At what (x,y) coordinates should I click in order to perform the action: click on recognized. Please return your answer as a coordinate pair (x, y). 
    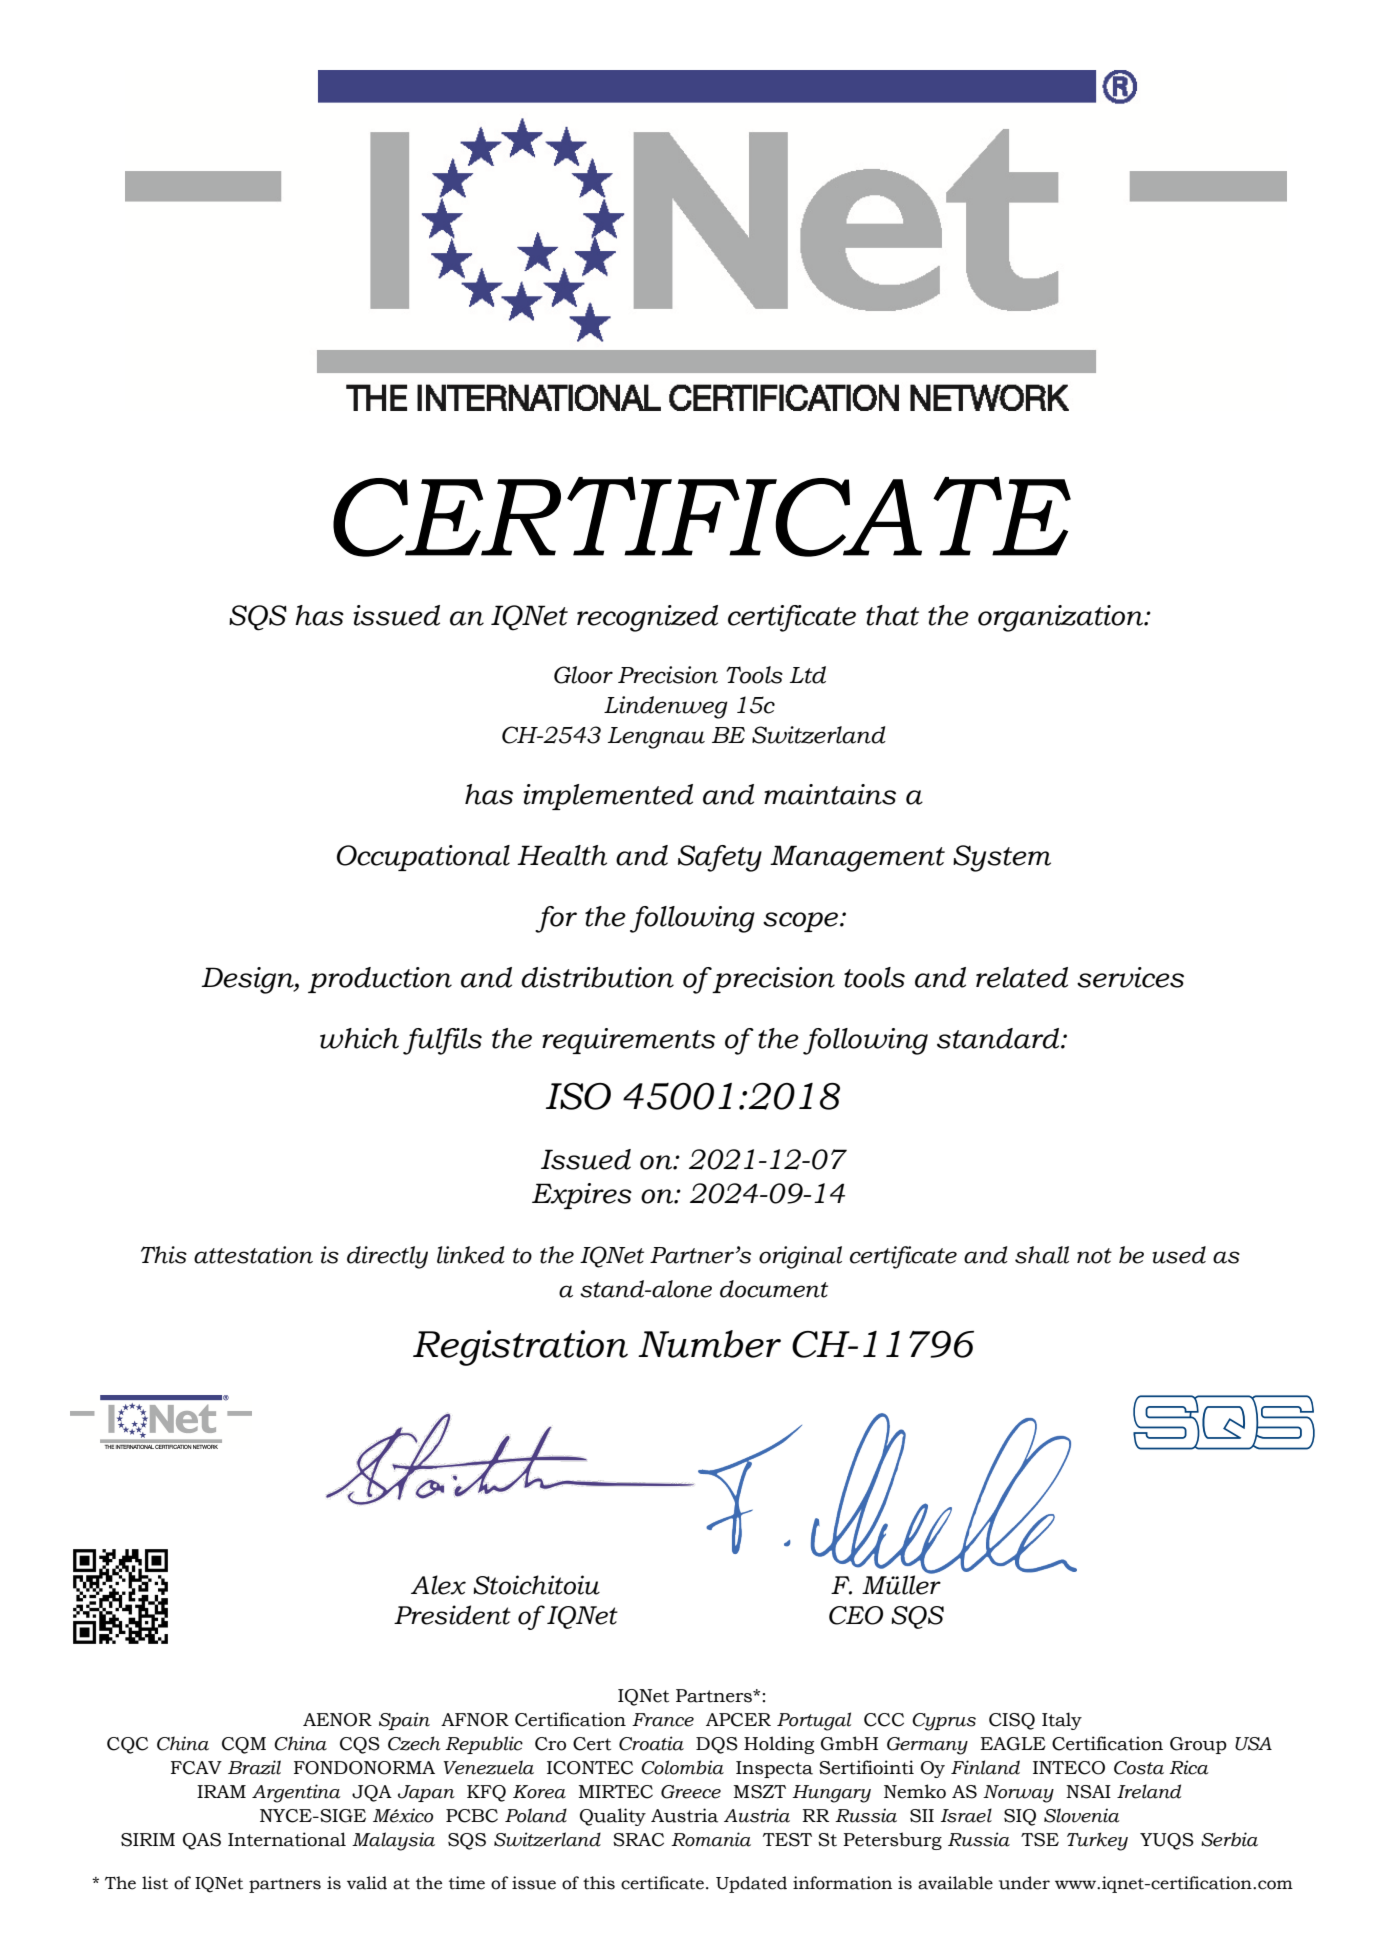
    Looking at the image, I should click on (647, 618).
